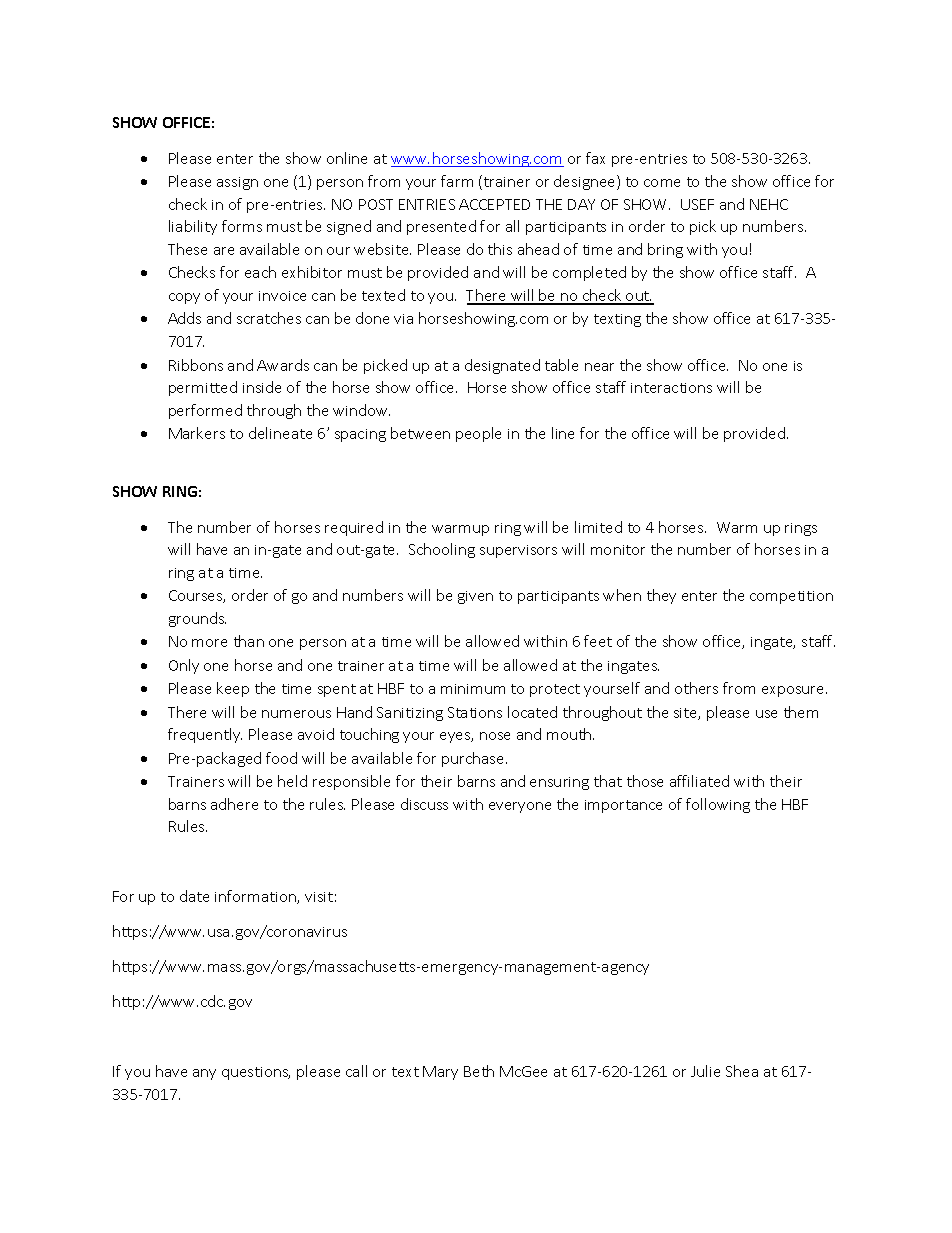  Describe the element at coordinates (256, 1073) in the document. I see `questions` at that location.
